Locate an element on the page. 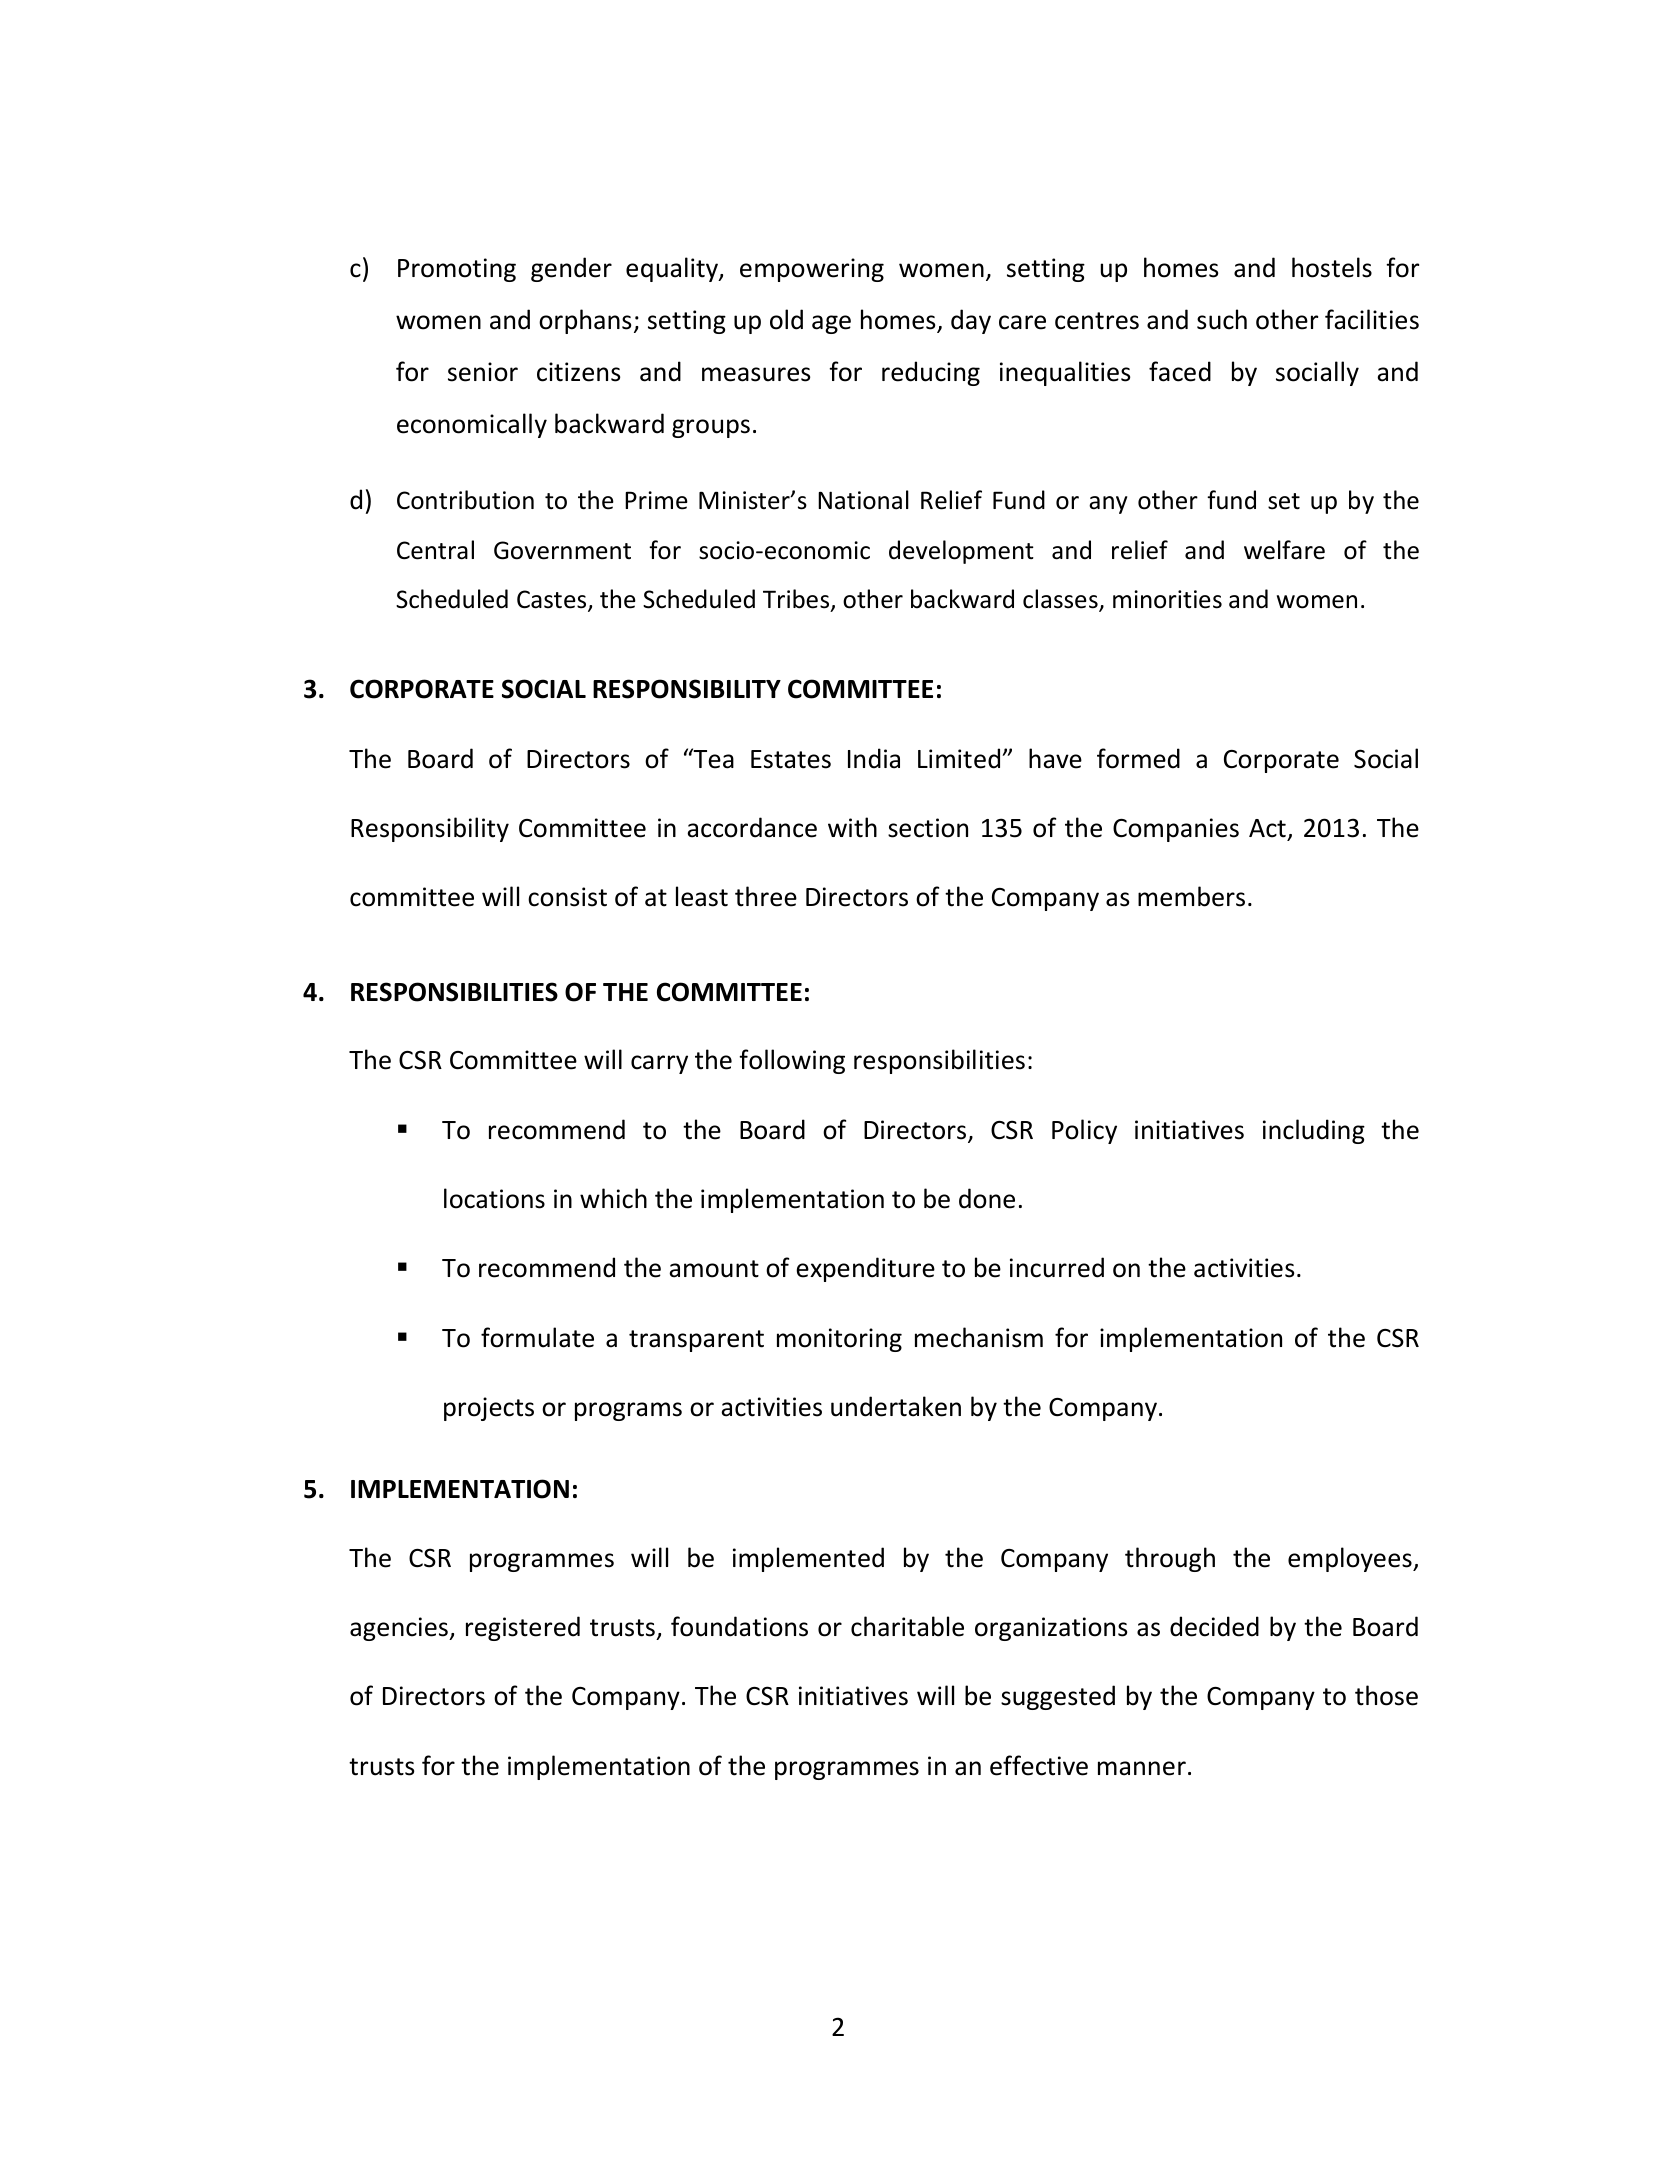  section is located at coordinates (928, 828).
